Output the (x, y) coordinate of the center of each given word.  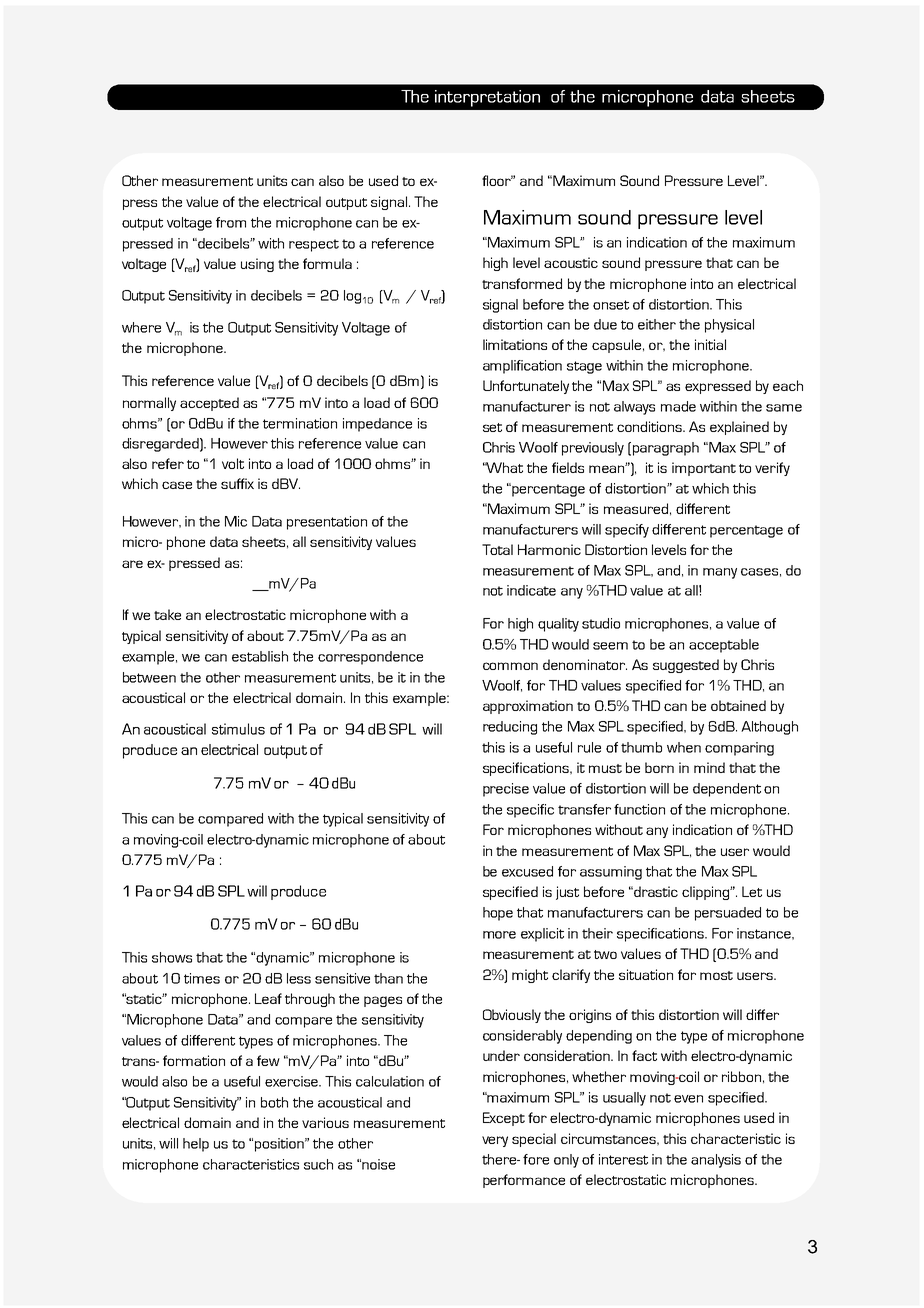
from (231, 222)
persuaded (728, 914)
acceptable (724, 646)
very (495, 1141)
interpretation (487, 98)
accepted (209, 404)
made (678, 406)
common (510, 666)
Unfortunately (526, 387)
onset (611, 305)
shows (172, 957)
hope (498, 914)
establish (260, 656)
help (196, 1145)
